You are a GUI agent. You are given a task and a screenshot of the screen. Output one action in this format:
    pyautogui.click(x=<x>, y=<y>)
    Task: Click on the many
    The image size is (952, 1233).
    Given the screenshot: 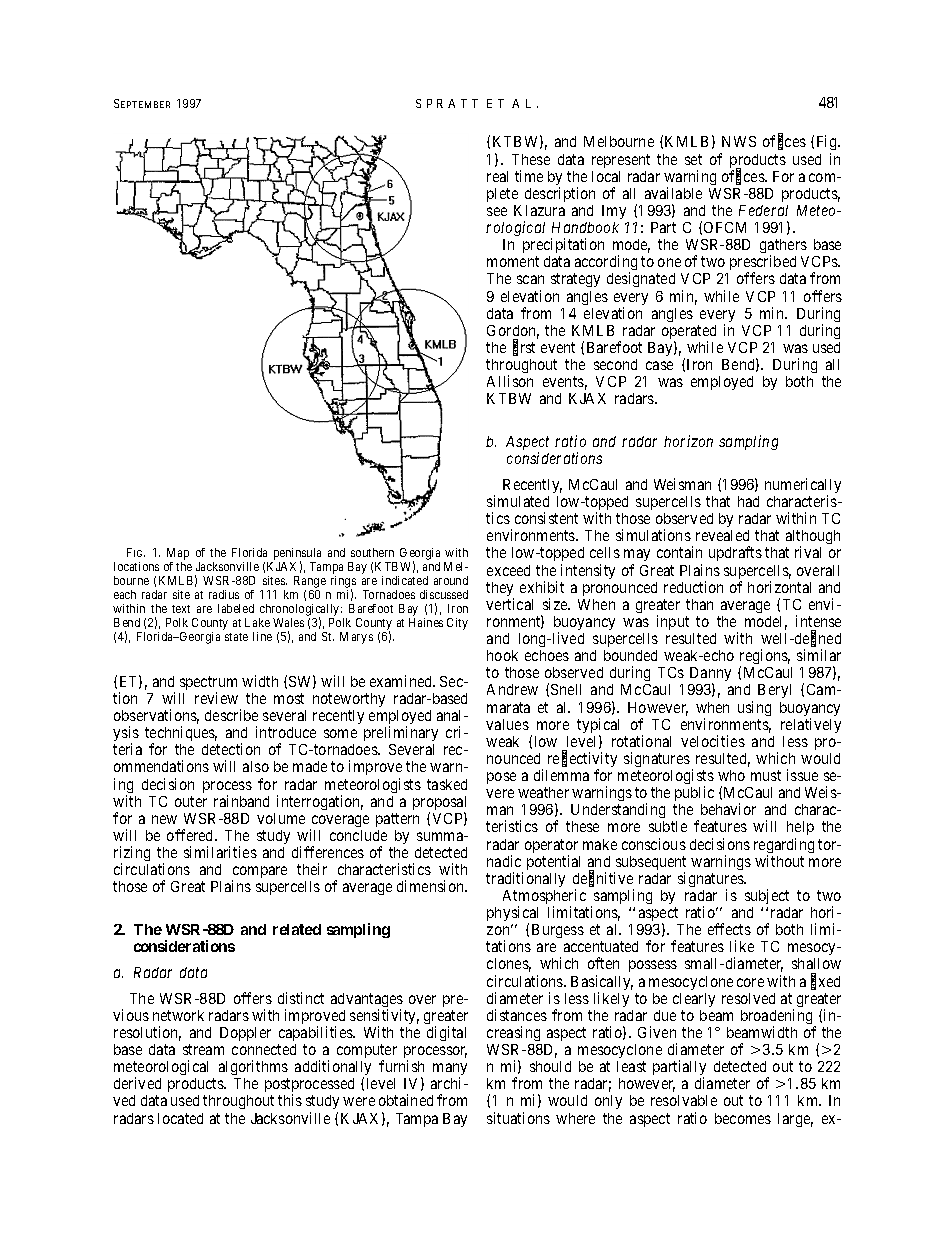 What is the action you would take?
    pyautogui.click(x=450, y=1070)
